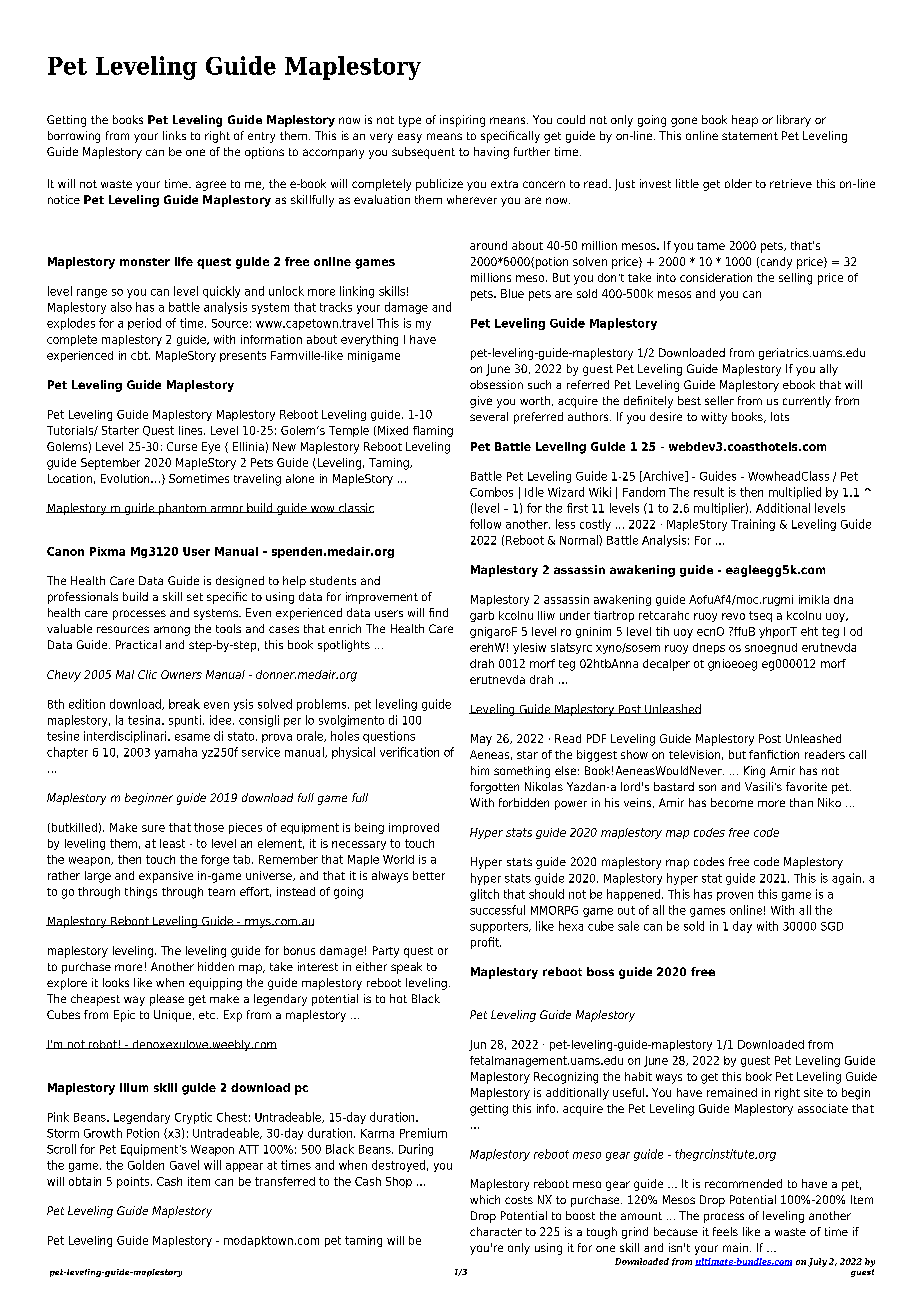  I want to click on points, so click(134, 1182).
